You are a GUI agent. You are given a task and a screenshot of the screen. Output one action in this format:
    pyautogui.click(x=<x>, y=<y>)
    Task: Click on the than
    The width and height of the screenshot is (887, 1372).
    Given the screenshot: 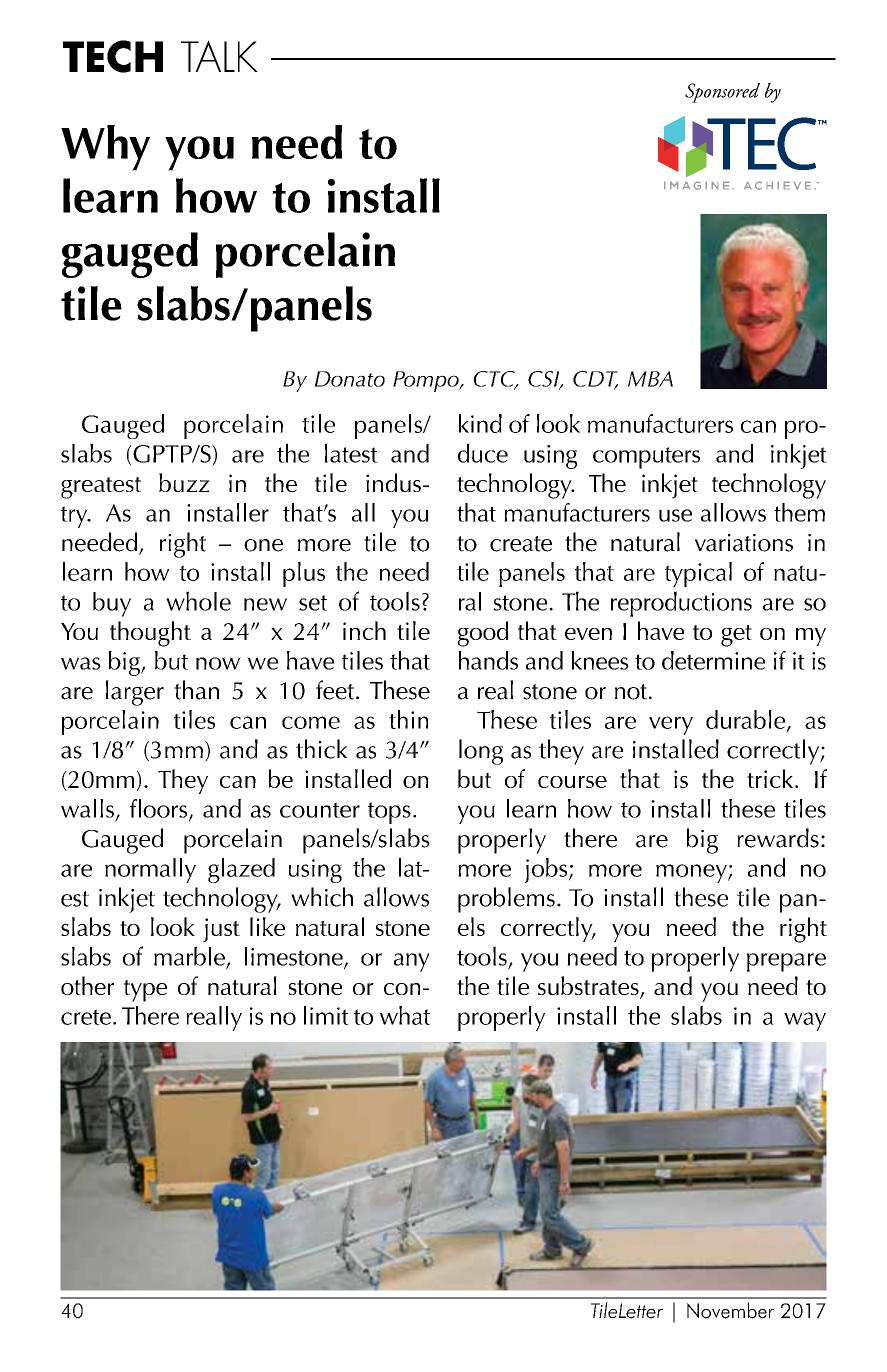 What is the action you would take?
    pyautogui.click(x=196, y=690)
